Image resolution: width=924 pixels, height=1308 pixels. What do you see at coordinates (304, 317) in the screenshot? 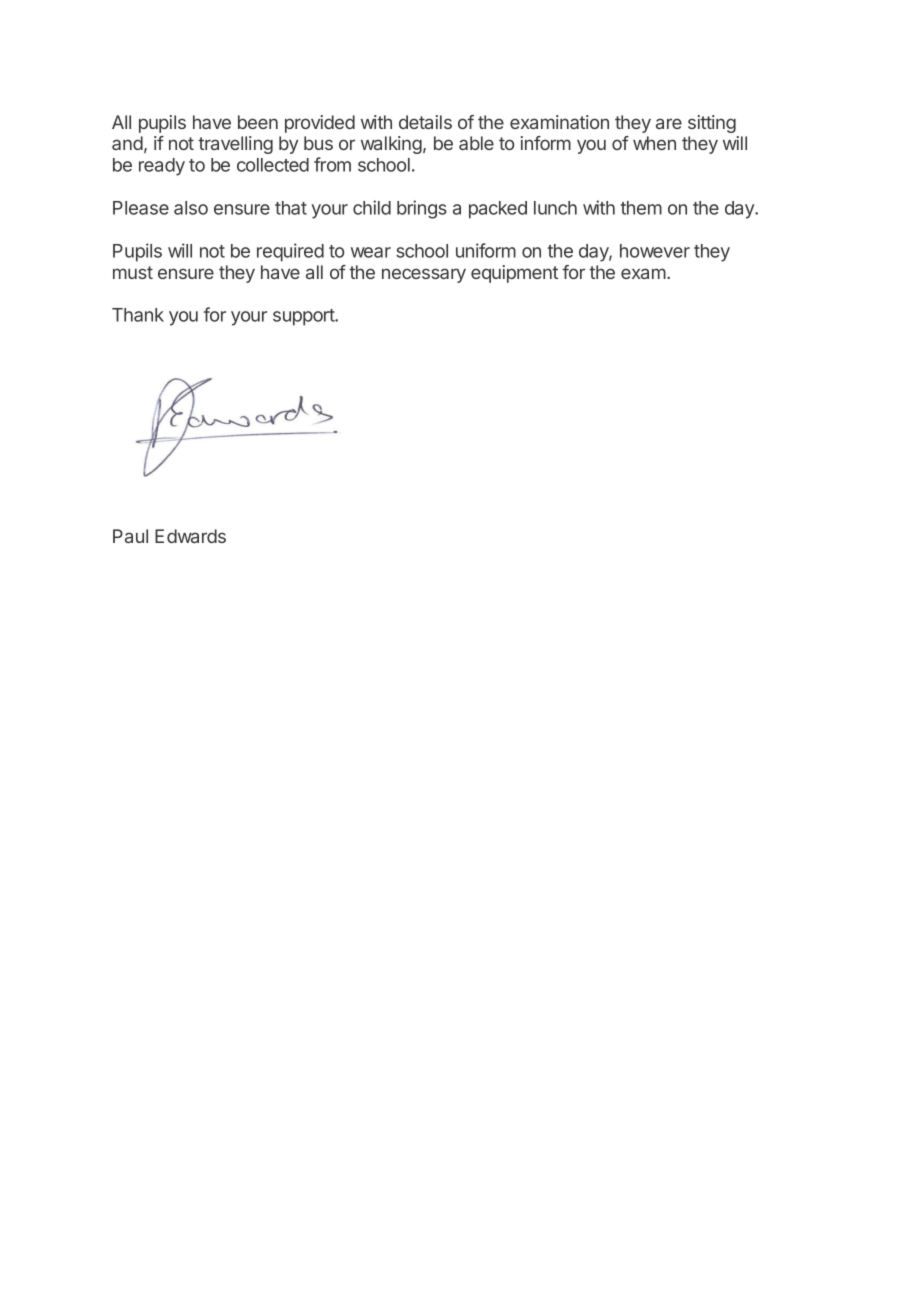
I see `support` at bounding box center [304, 317].
